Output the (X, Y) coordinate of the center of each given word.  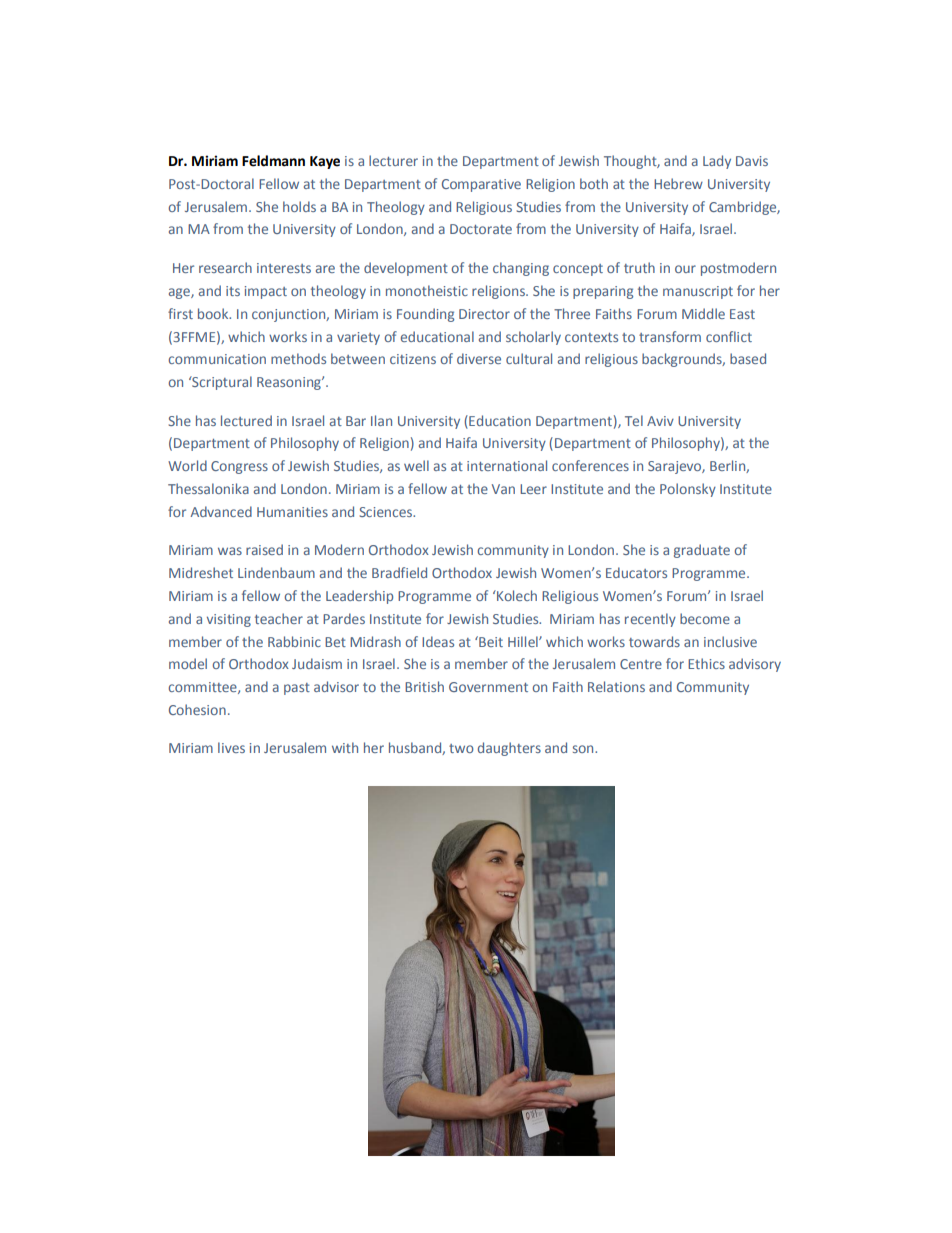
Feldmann (273, 161)
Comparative (481, 185)
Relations (616, 686)
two (461, 748)
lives (231, 747)
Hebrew (678, 183)
